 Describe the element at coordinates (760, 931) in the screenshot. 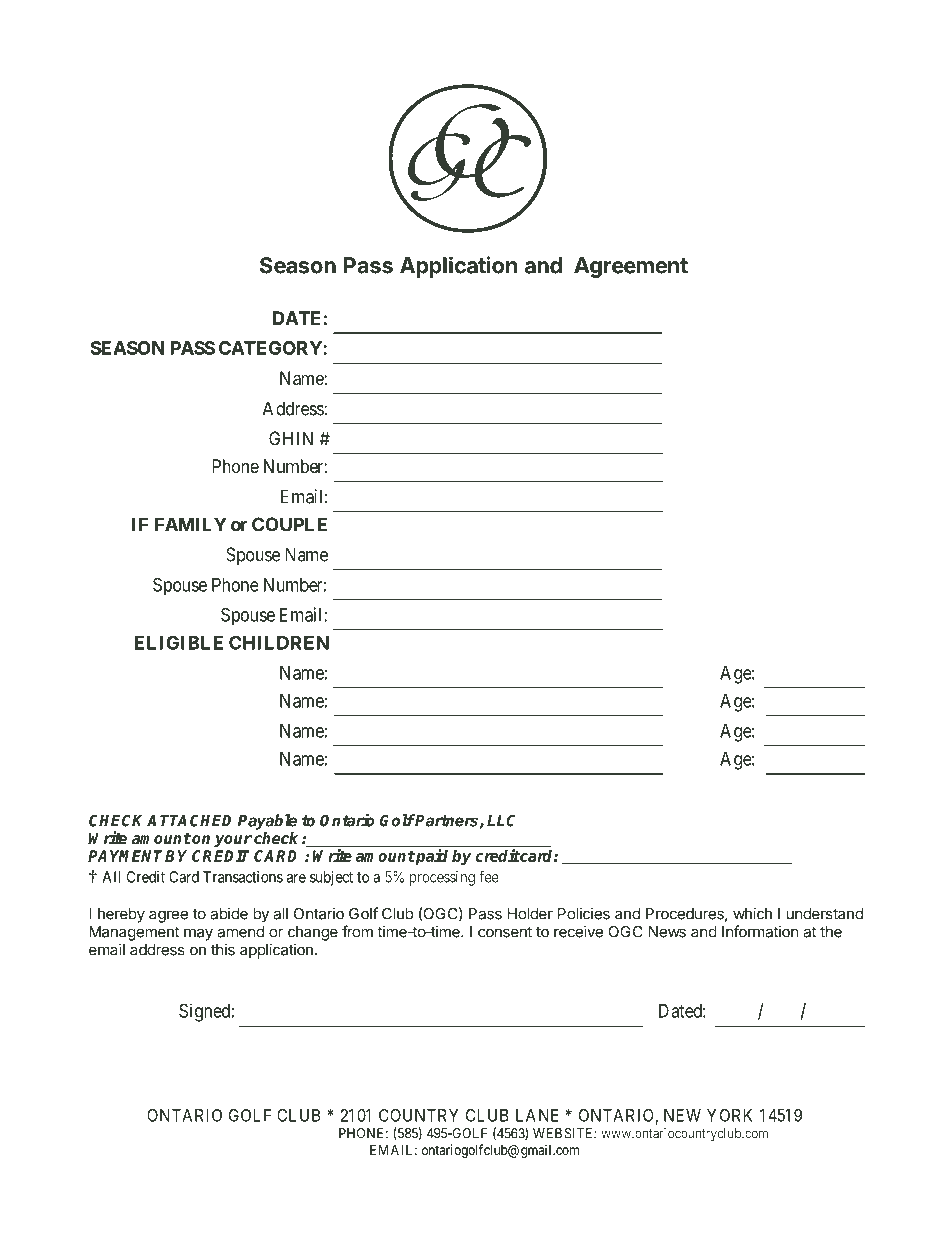

I see `Information` at that location.
